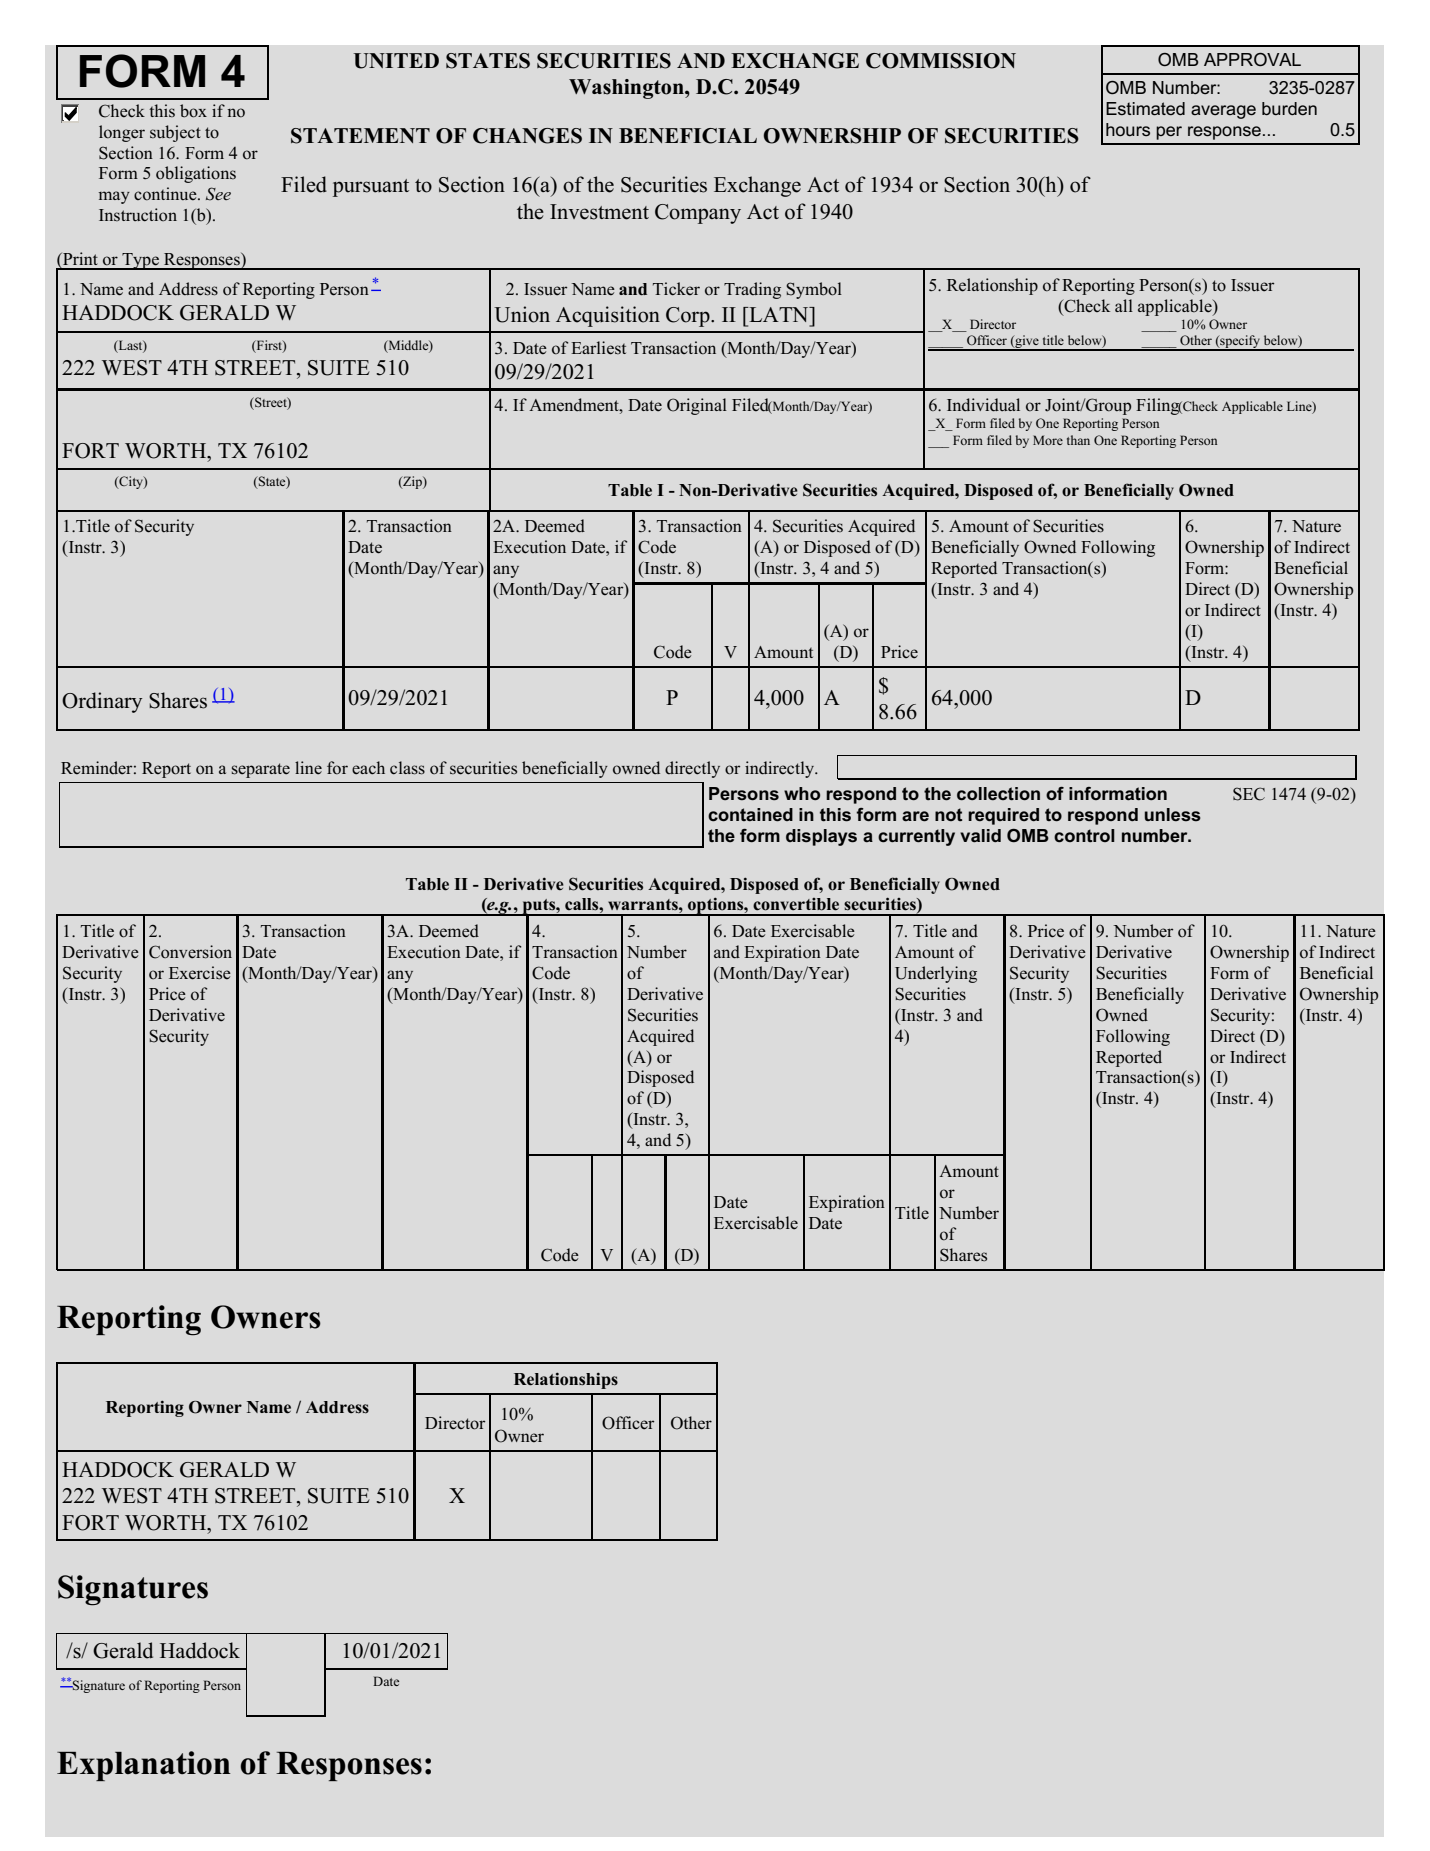 Image resolution: width=1430 pixels, height=1851 pixels. Describe the element at coordinates (916, 837) in the page. I see `currently` at that location.
